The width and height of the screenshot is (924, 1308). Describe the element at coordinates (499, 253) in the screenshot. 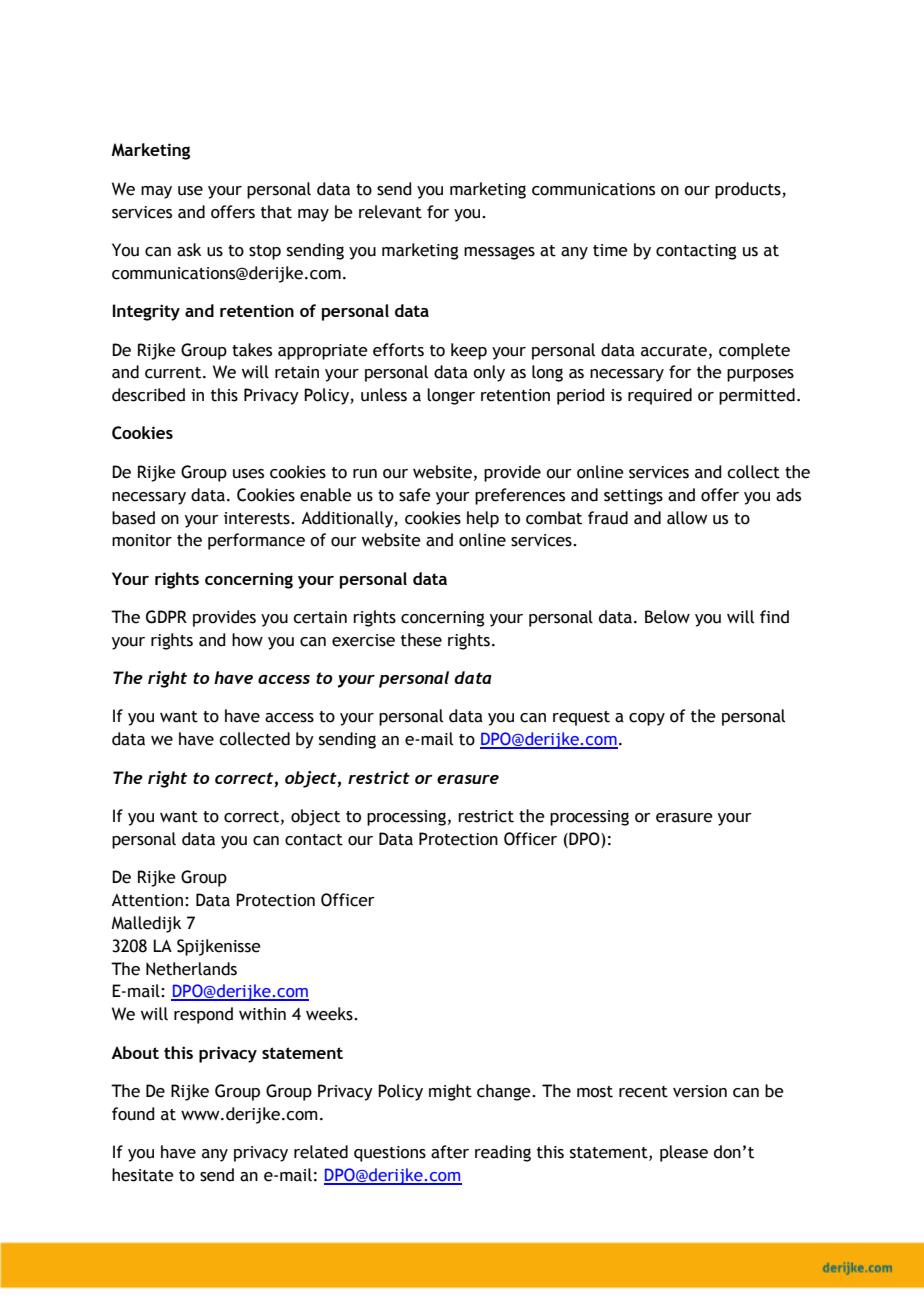

I see `messages` at that location.
